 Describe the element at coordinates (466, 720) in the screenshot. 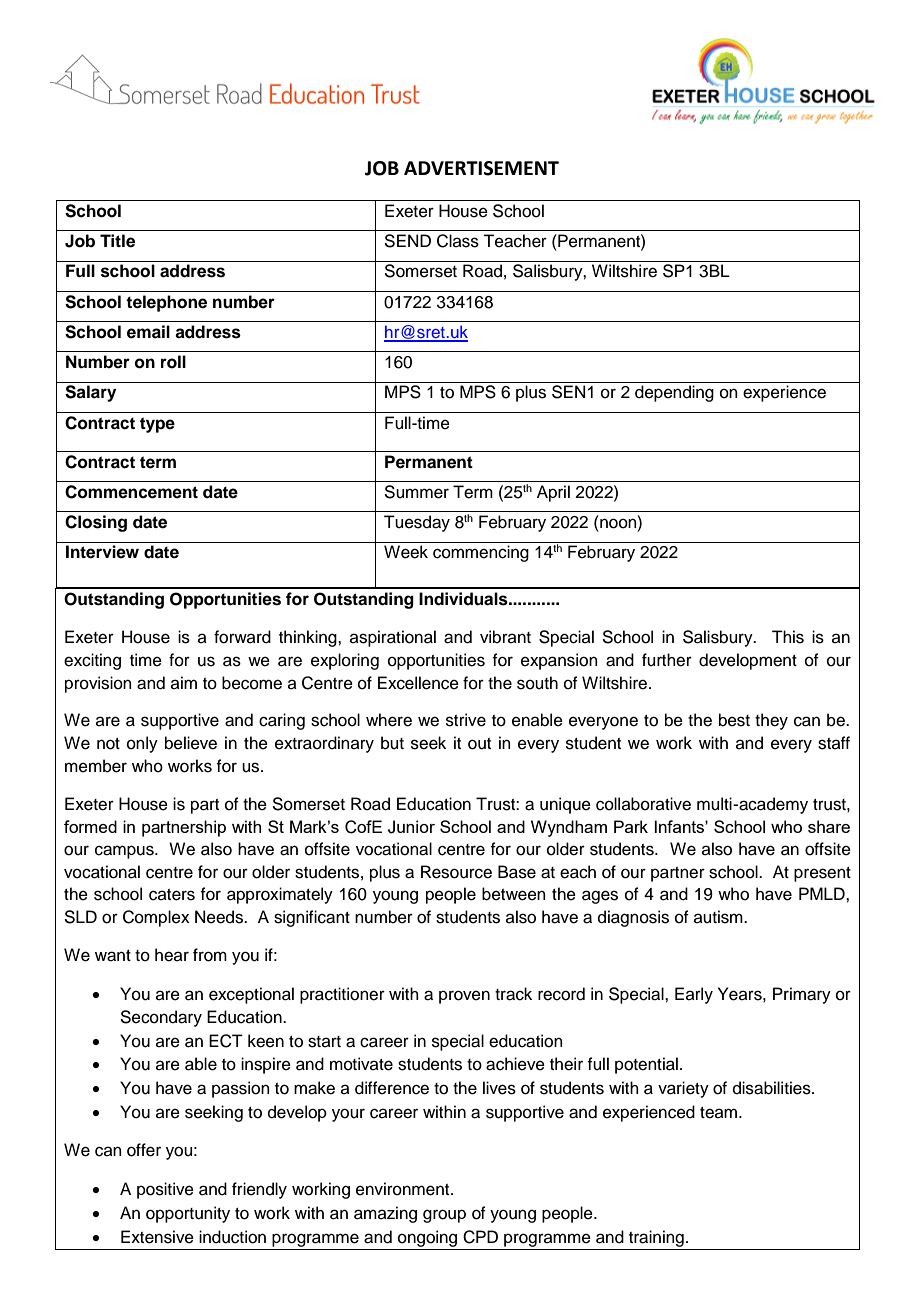

I see `strive` at that location.
